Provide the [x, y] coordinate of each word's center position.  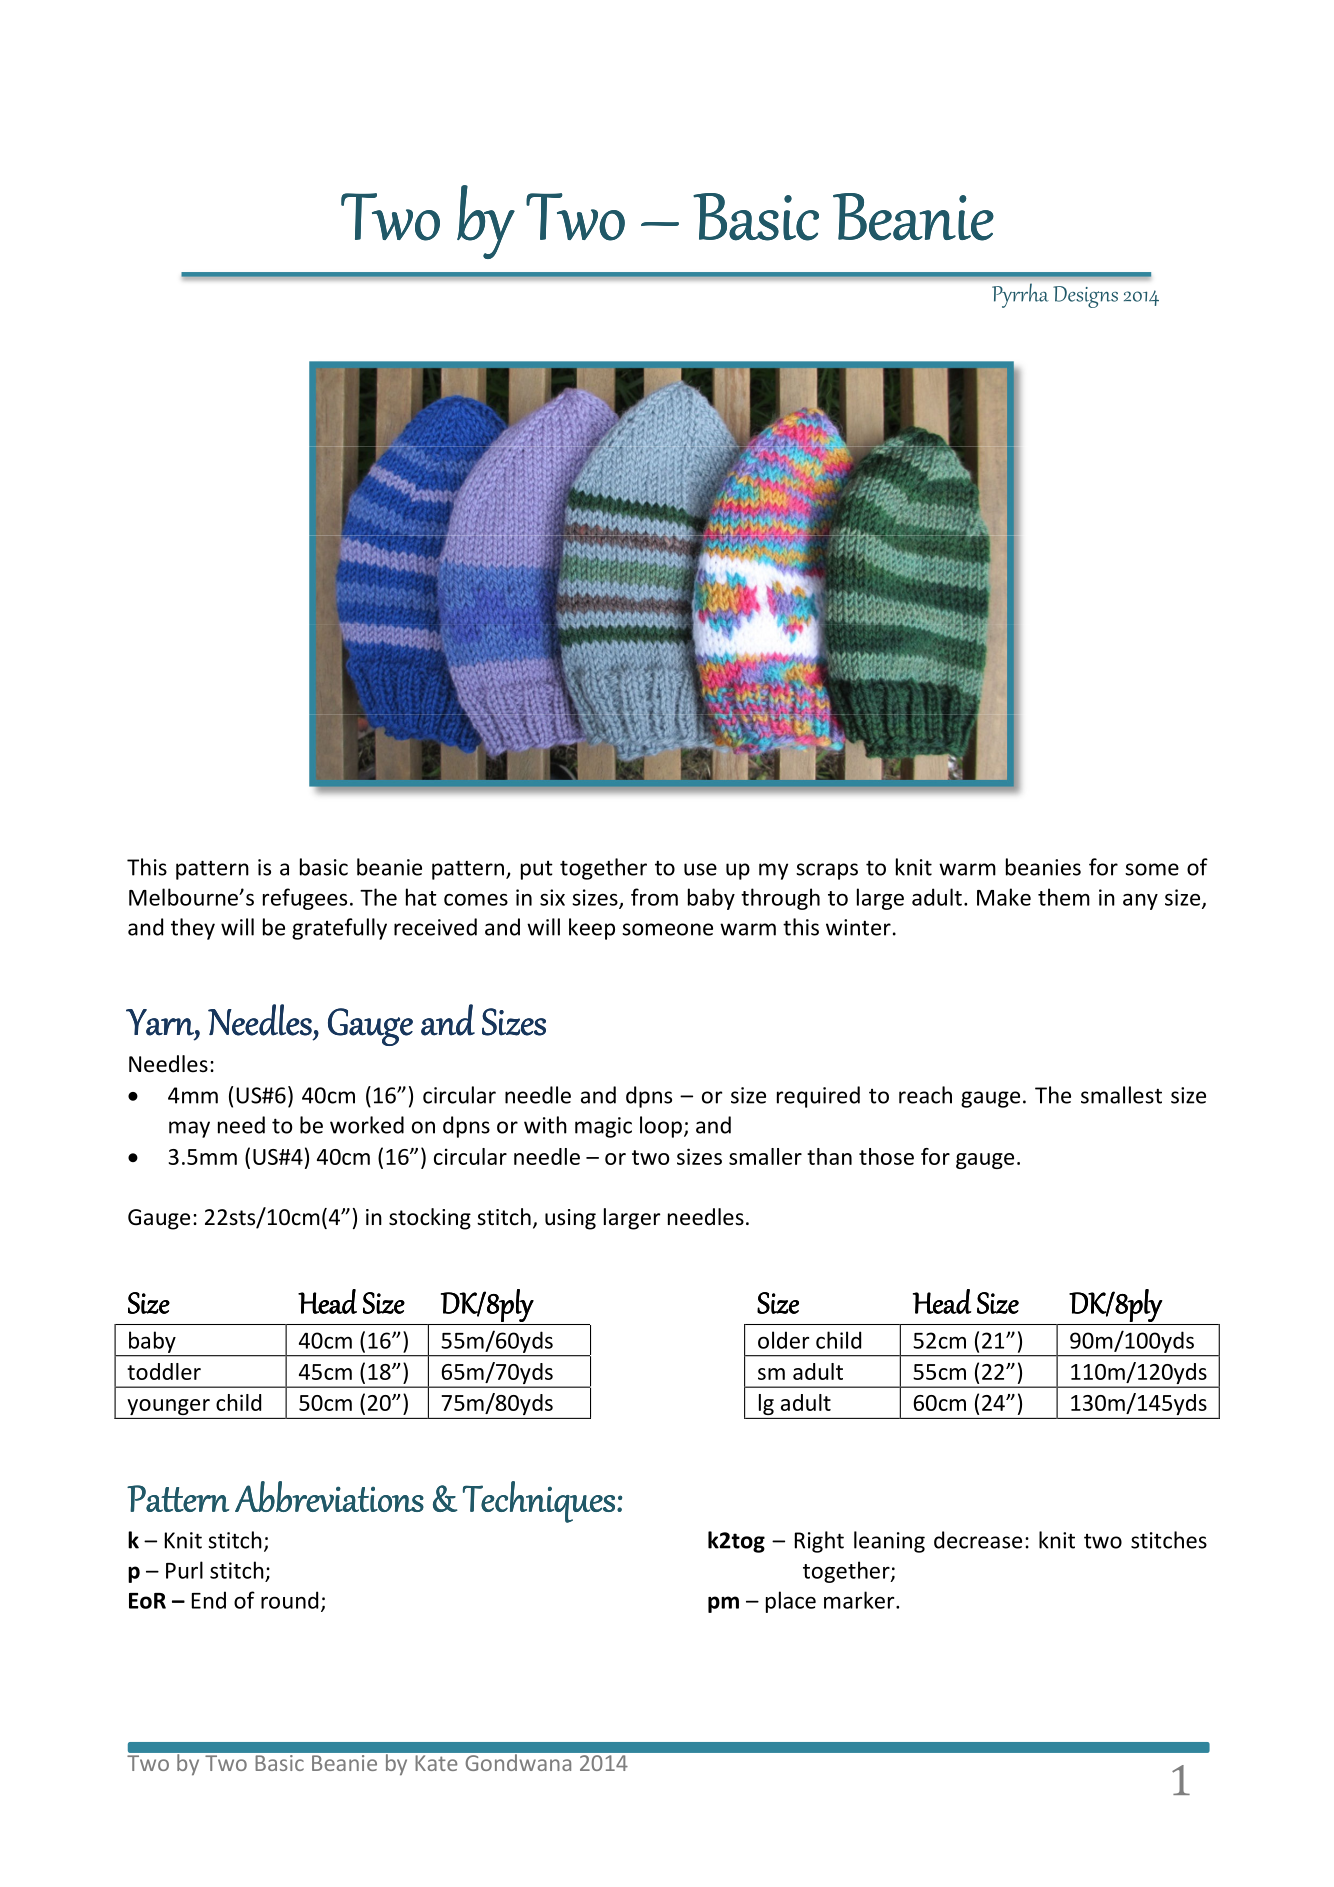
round [289, 1600]
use [700, 869]
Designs [1085, 297]
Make [1004, 897]
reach [925, 1095]
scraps [827, 871]
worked [367, 1125]
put [537, 870]
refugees [305, 899]
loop [661, 1127]
